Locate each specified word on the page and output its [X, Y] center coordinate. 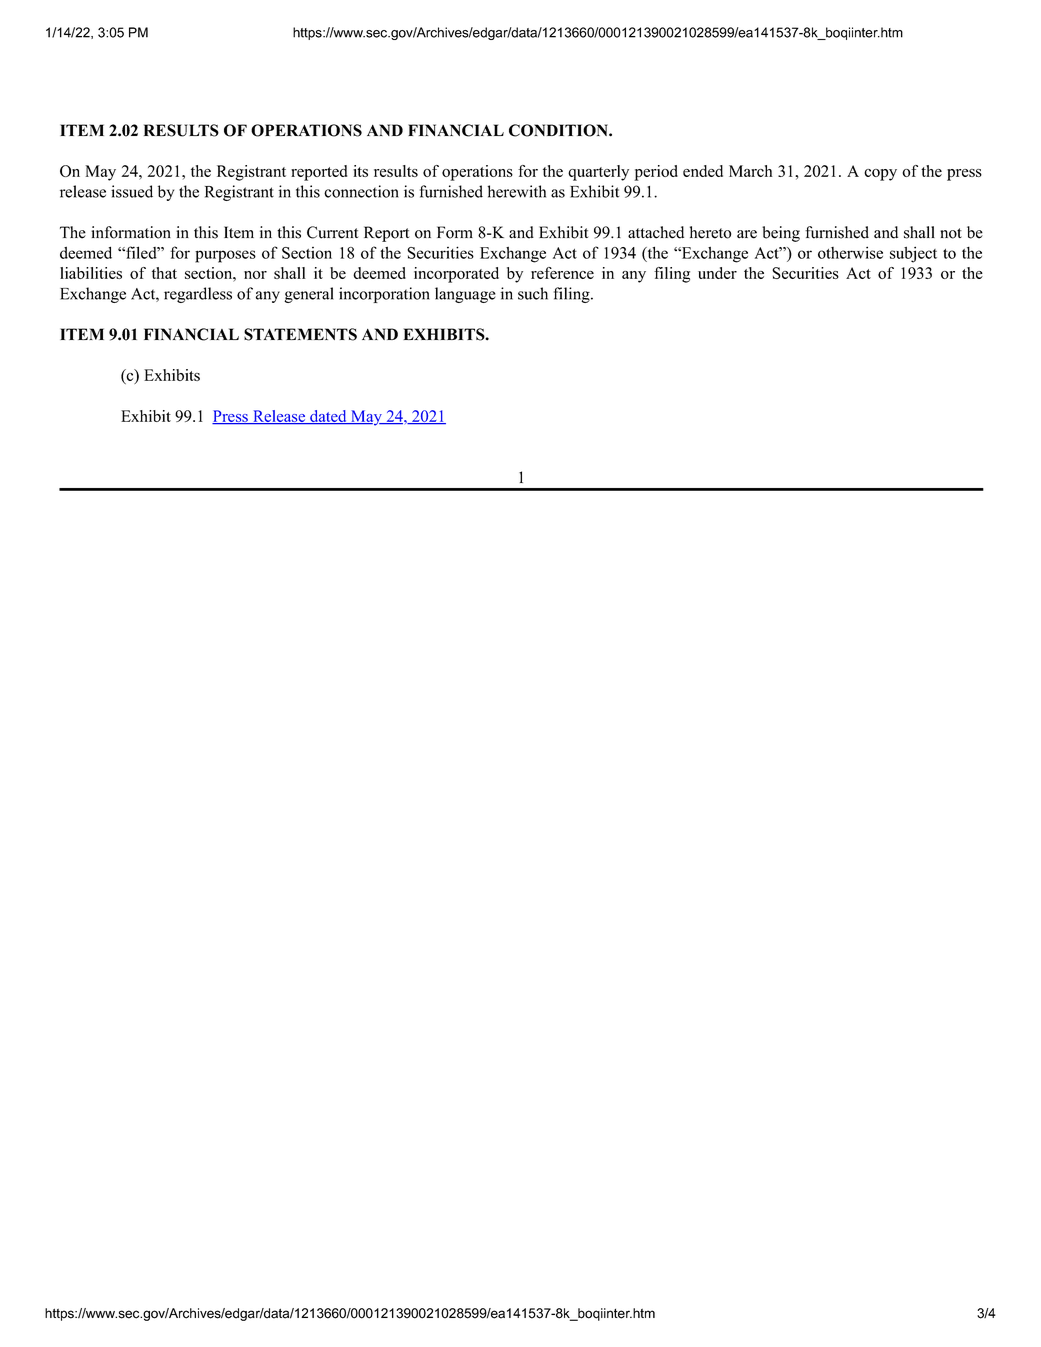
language [465, 295]
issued [132, 191]
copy [880, 175]
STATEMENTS [300, 334]
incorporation [384, 295]
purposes [225, 256]
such [533, 293]
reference [562, 273]
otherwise [850, 252]
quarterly [598, 173]
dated [328, 417]
